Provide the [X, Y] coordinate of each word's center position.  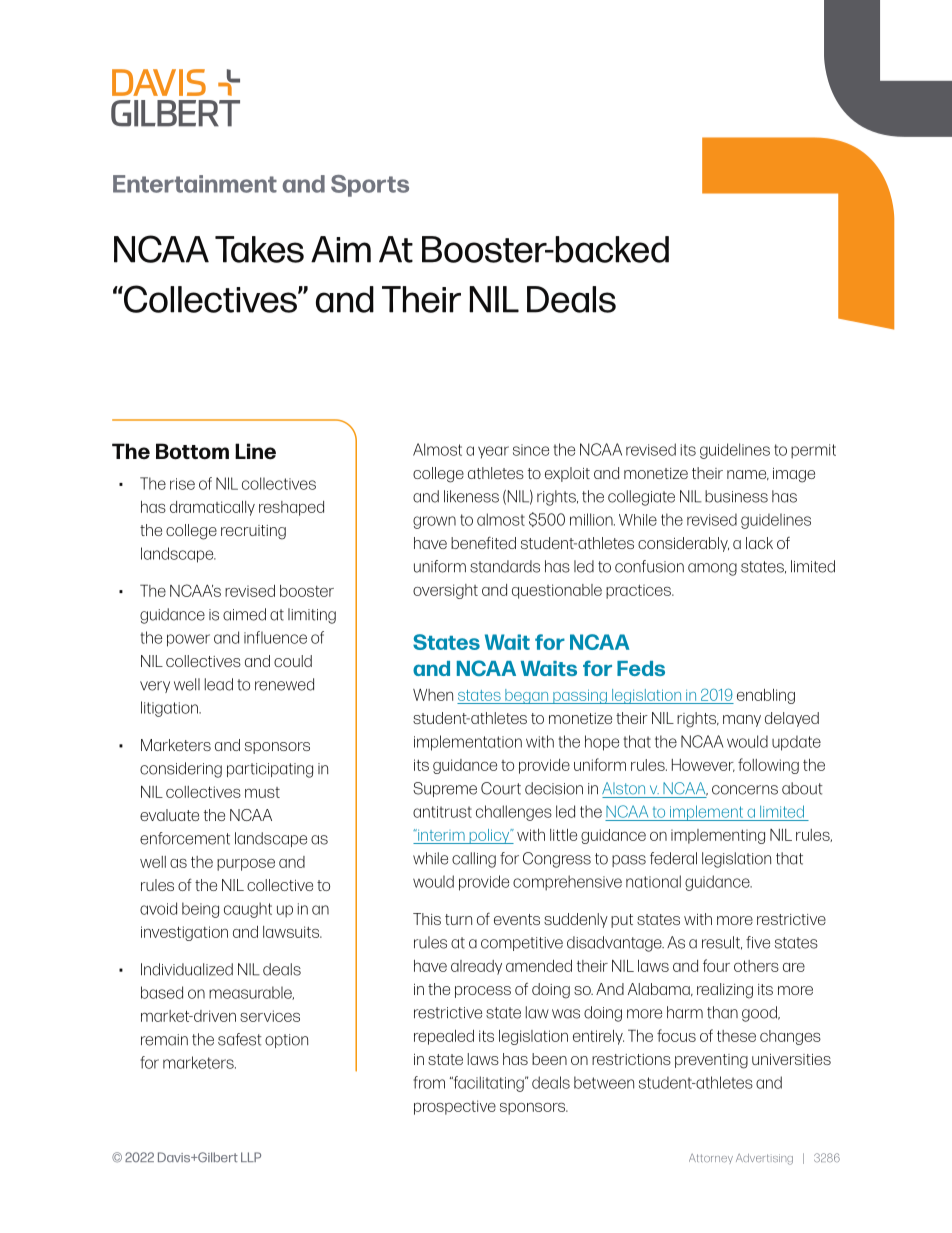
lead [219, 684]
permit [813, 451]
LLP [251, 1157]
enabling [766, 696]
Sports [370, 186]
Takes [259, 249]
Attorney [711, 1158]
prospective [455, 1107]
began [527, 696]
